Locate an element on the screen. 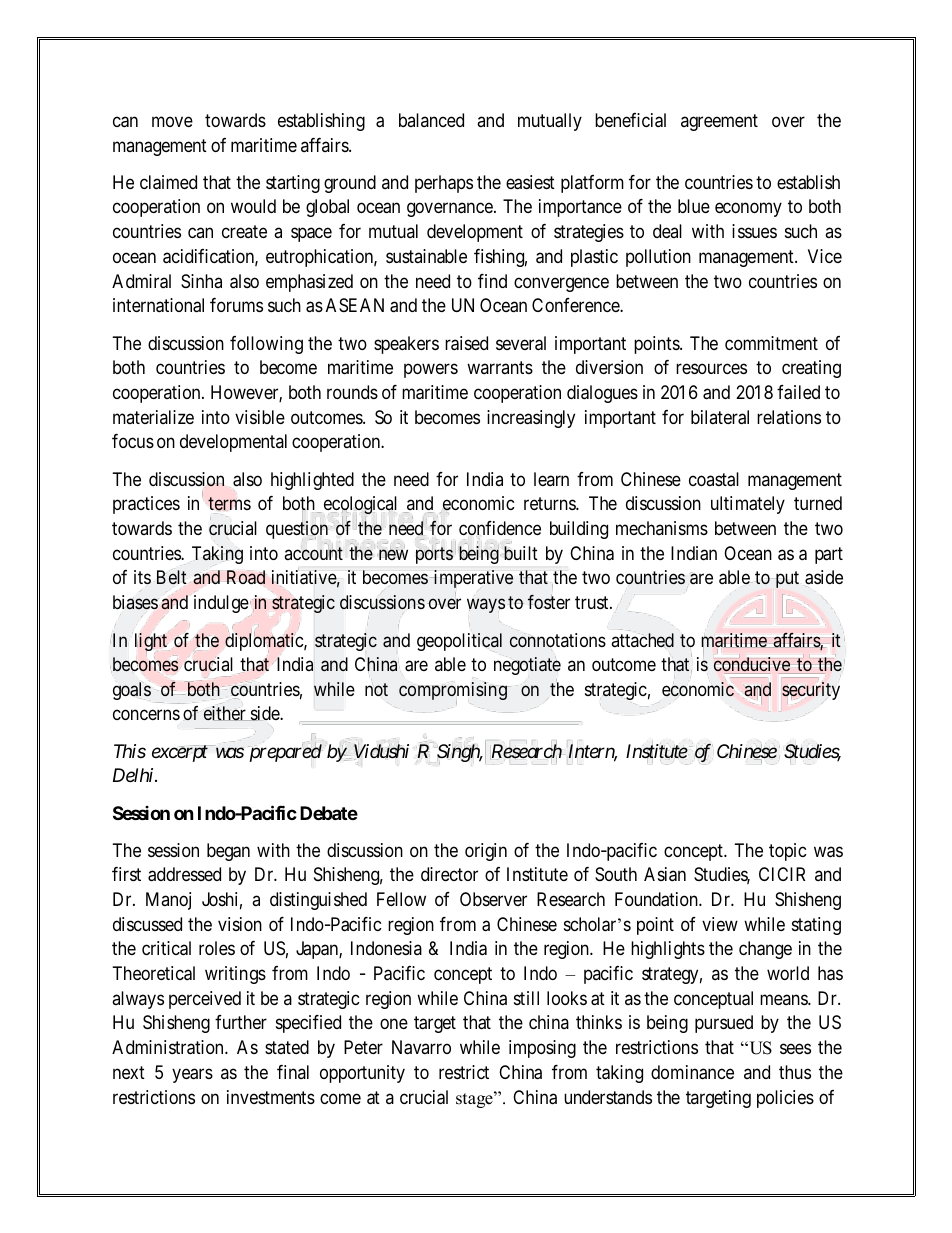  imperative is located at coordinates (472, 579).
